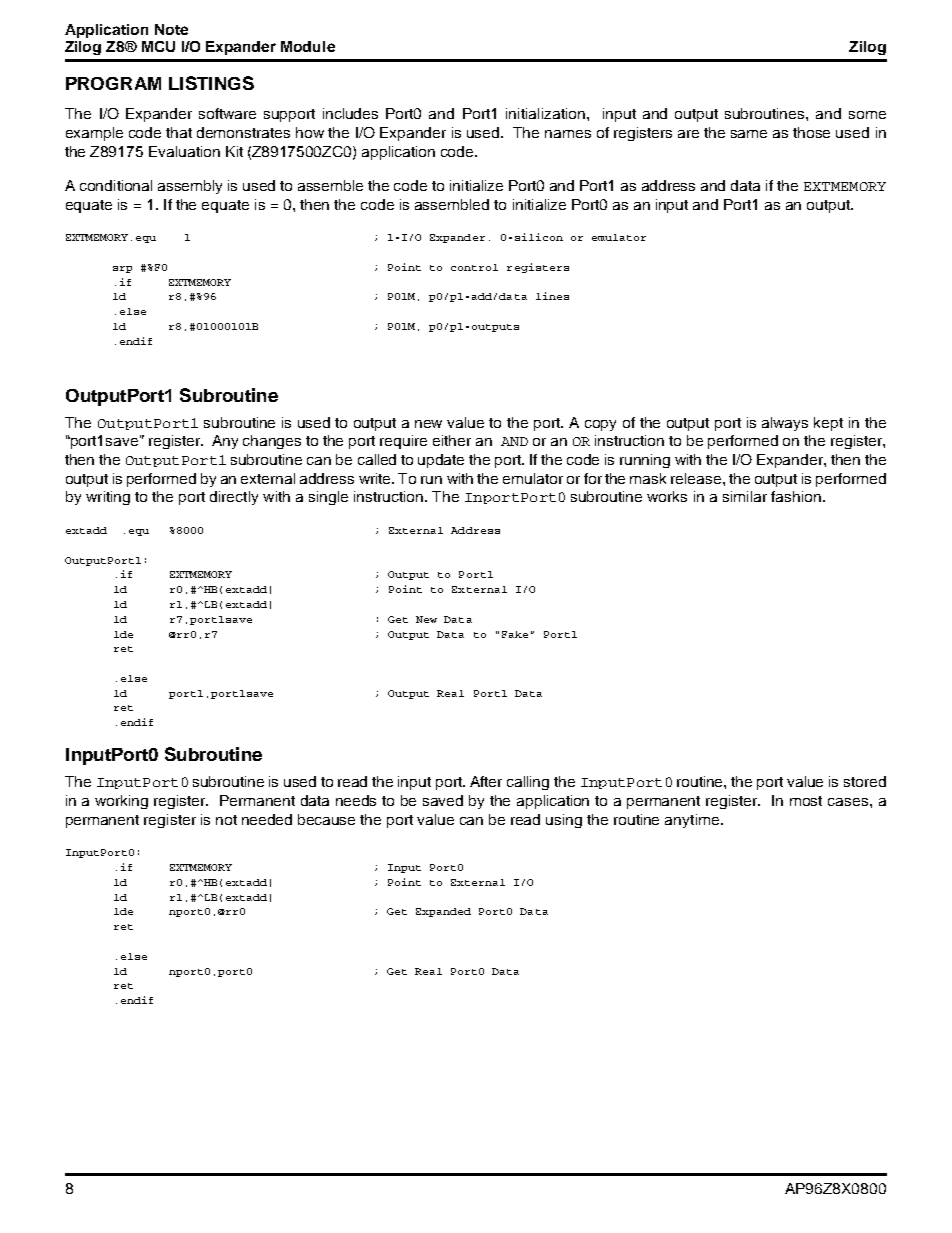 This image has height=1233, width=952. Describe the element at coordinates (552, 296) in the image. I see `lines` at that location.
